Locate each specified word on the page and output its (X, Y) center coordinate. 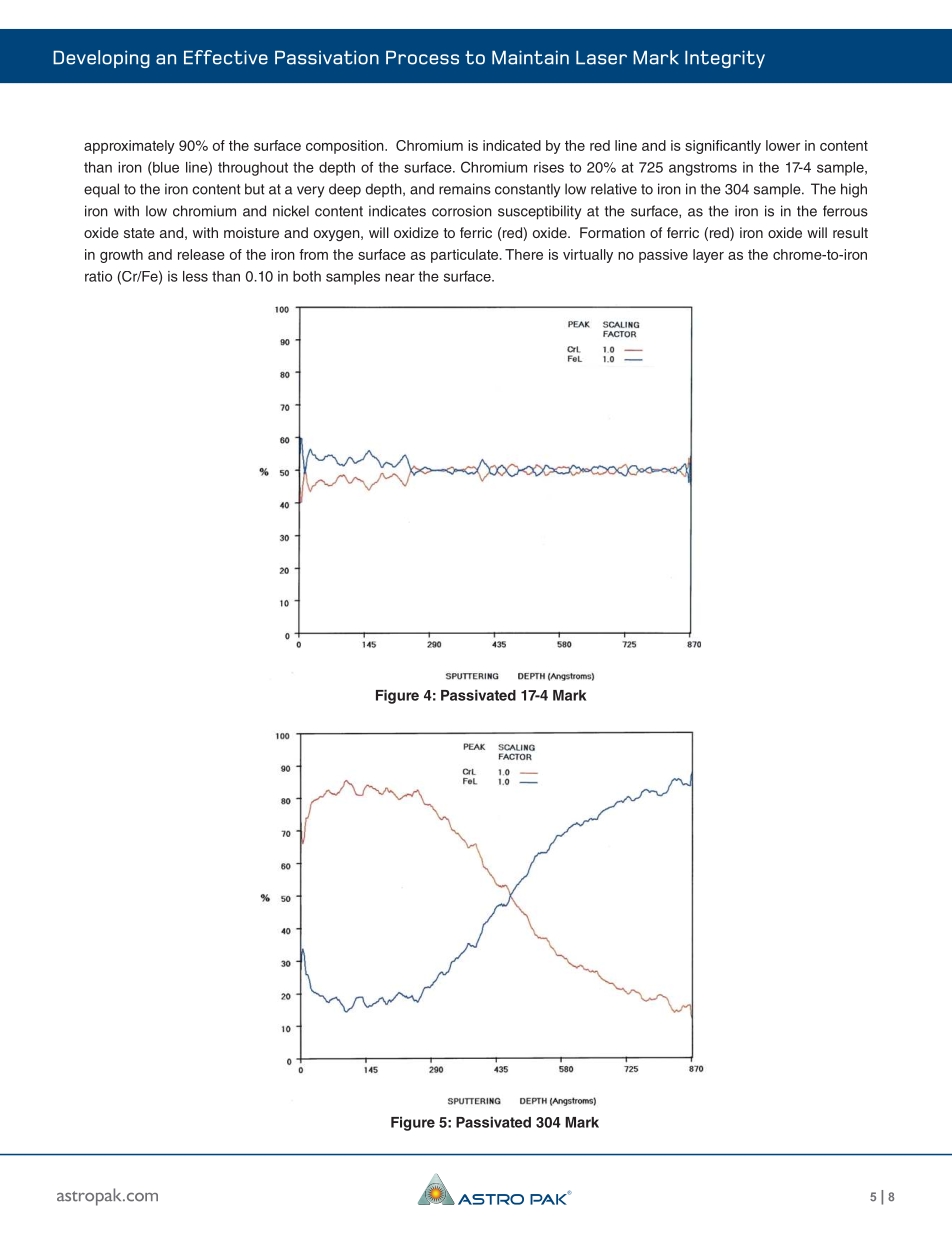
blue (165, 167)
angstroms (703, 169)
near (400, 277)
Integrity (725, 59)
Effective (226, 57)
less (195, 276)
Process (422, 58)
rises (549, 167)
